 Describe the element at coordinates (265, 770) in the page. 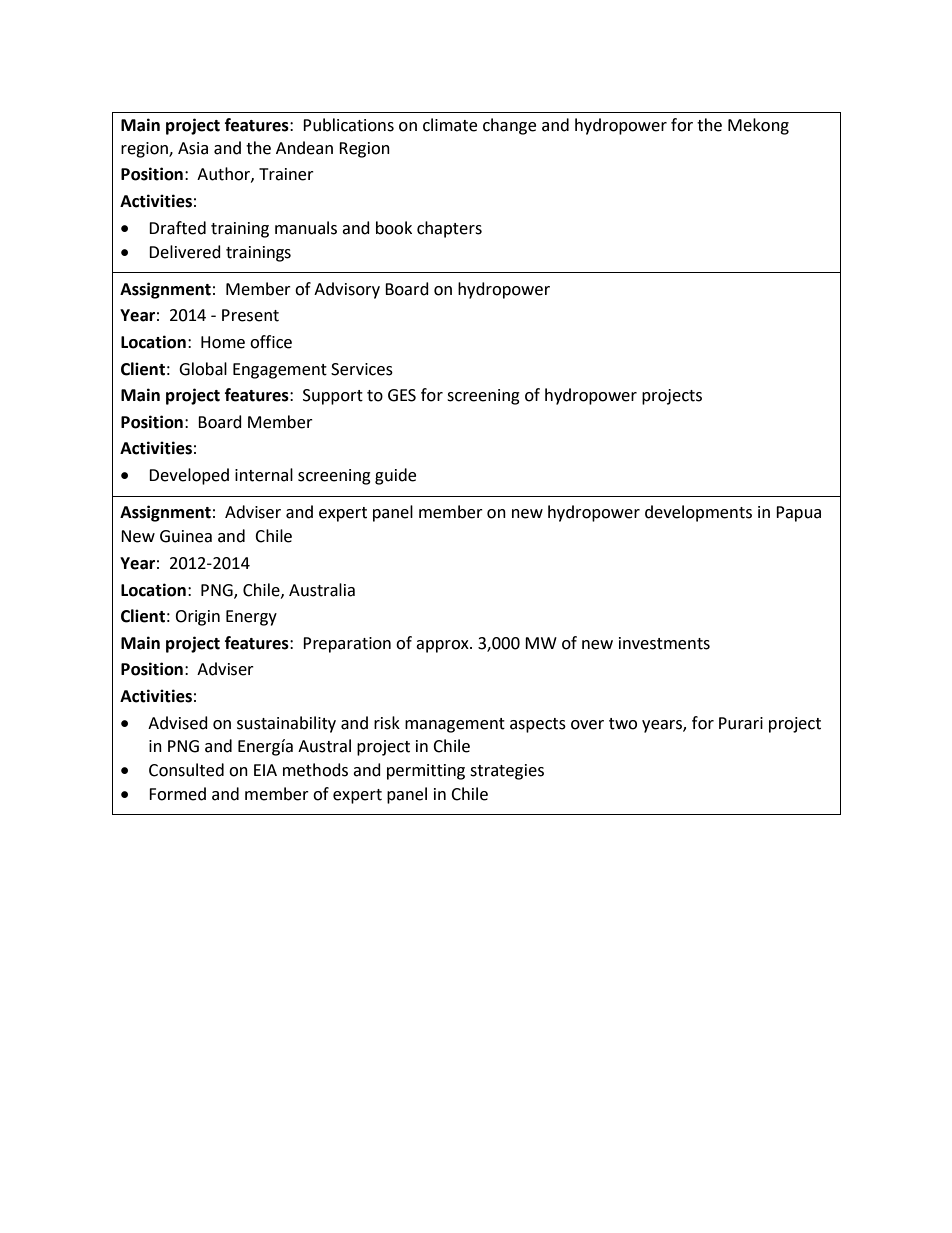

I see `EIA` at that location.
